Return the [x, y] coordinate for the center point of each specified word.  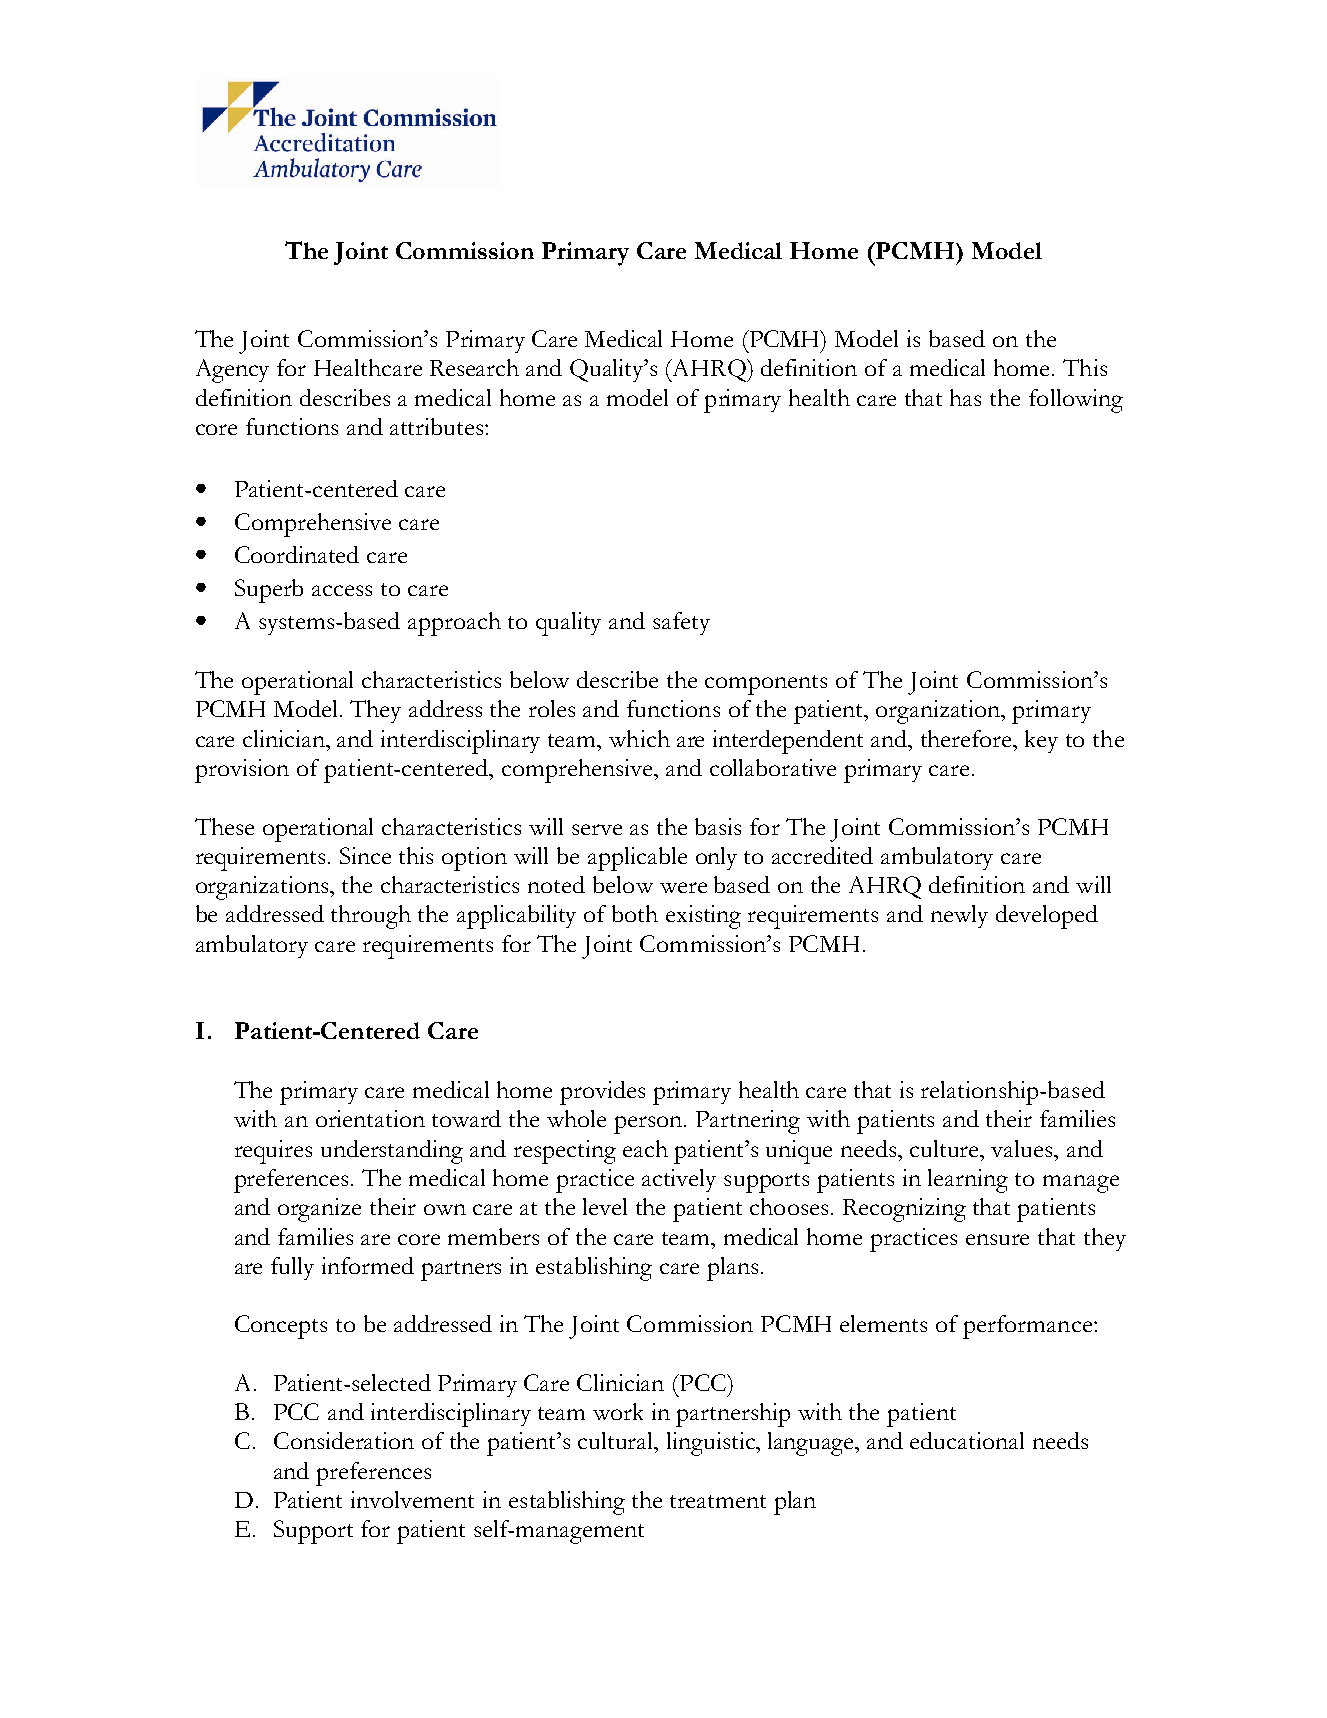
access [342, 590]
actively [679, 1180]
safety [681, 623]
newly [959, 916]
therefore [967, 738]
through [371, 917]
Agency [232, 371]
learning [968, 1181]
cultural [617, 1440]
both [635, 913]
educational [967, 1440]
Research [474, 367]
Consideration [344, 1440]
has [965, 397]
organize [319, 1210]
